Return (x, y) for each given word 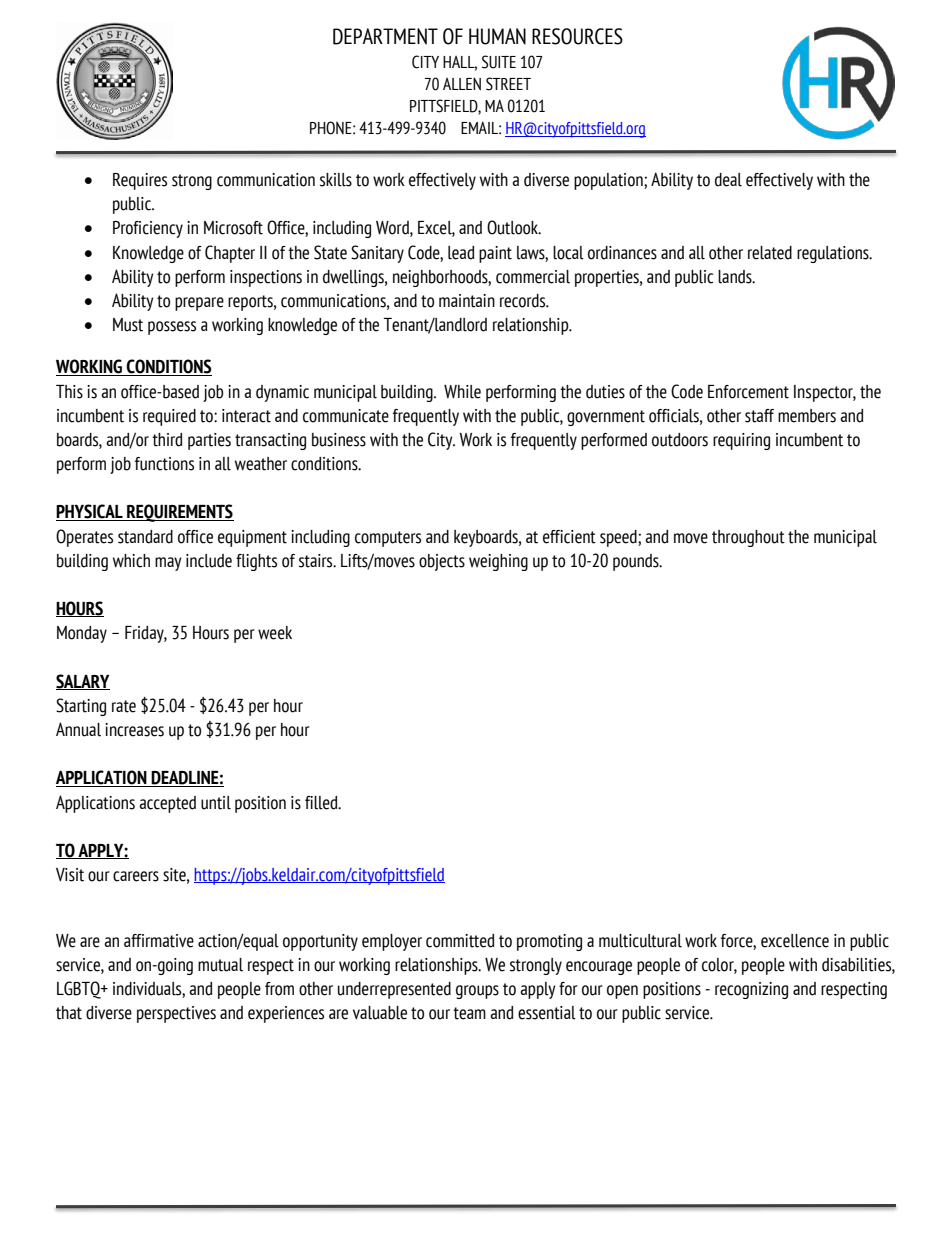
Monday (82, 634)
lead (461, 253)
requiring (741, 441)
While (462, 392)
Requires (140, 181)
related (770, 253)
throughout (748, 538)
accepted (167, 804)
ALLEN (462, 84)
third (167, 440)
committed (460, 941)
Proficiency (148, 229)
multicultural (640, 941)
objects (442, 562)
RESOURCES (577, 36)
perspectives (176, 1014)
